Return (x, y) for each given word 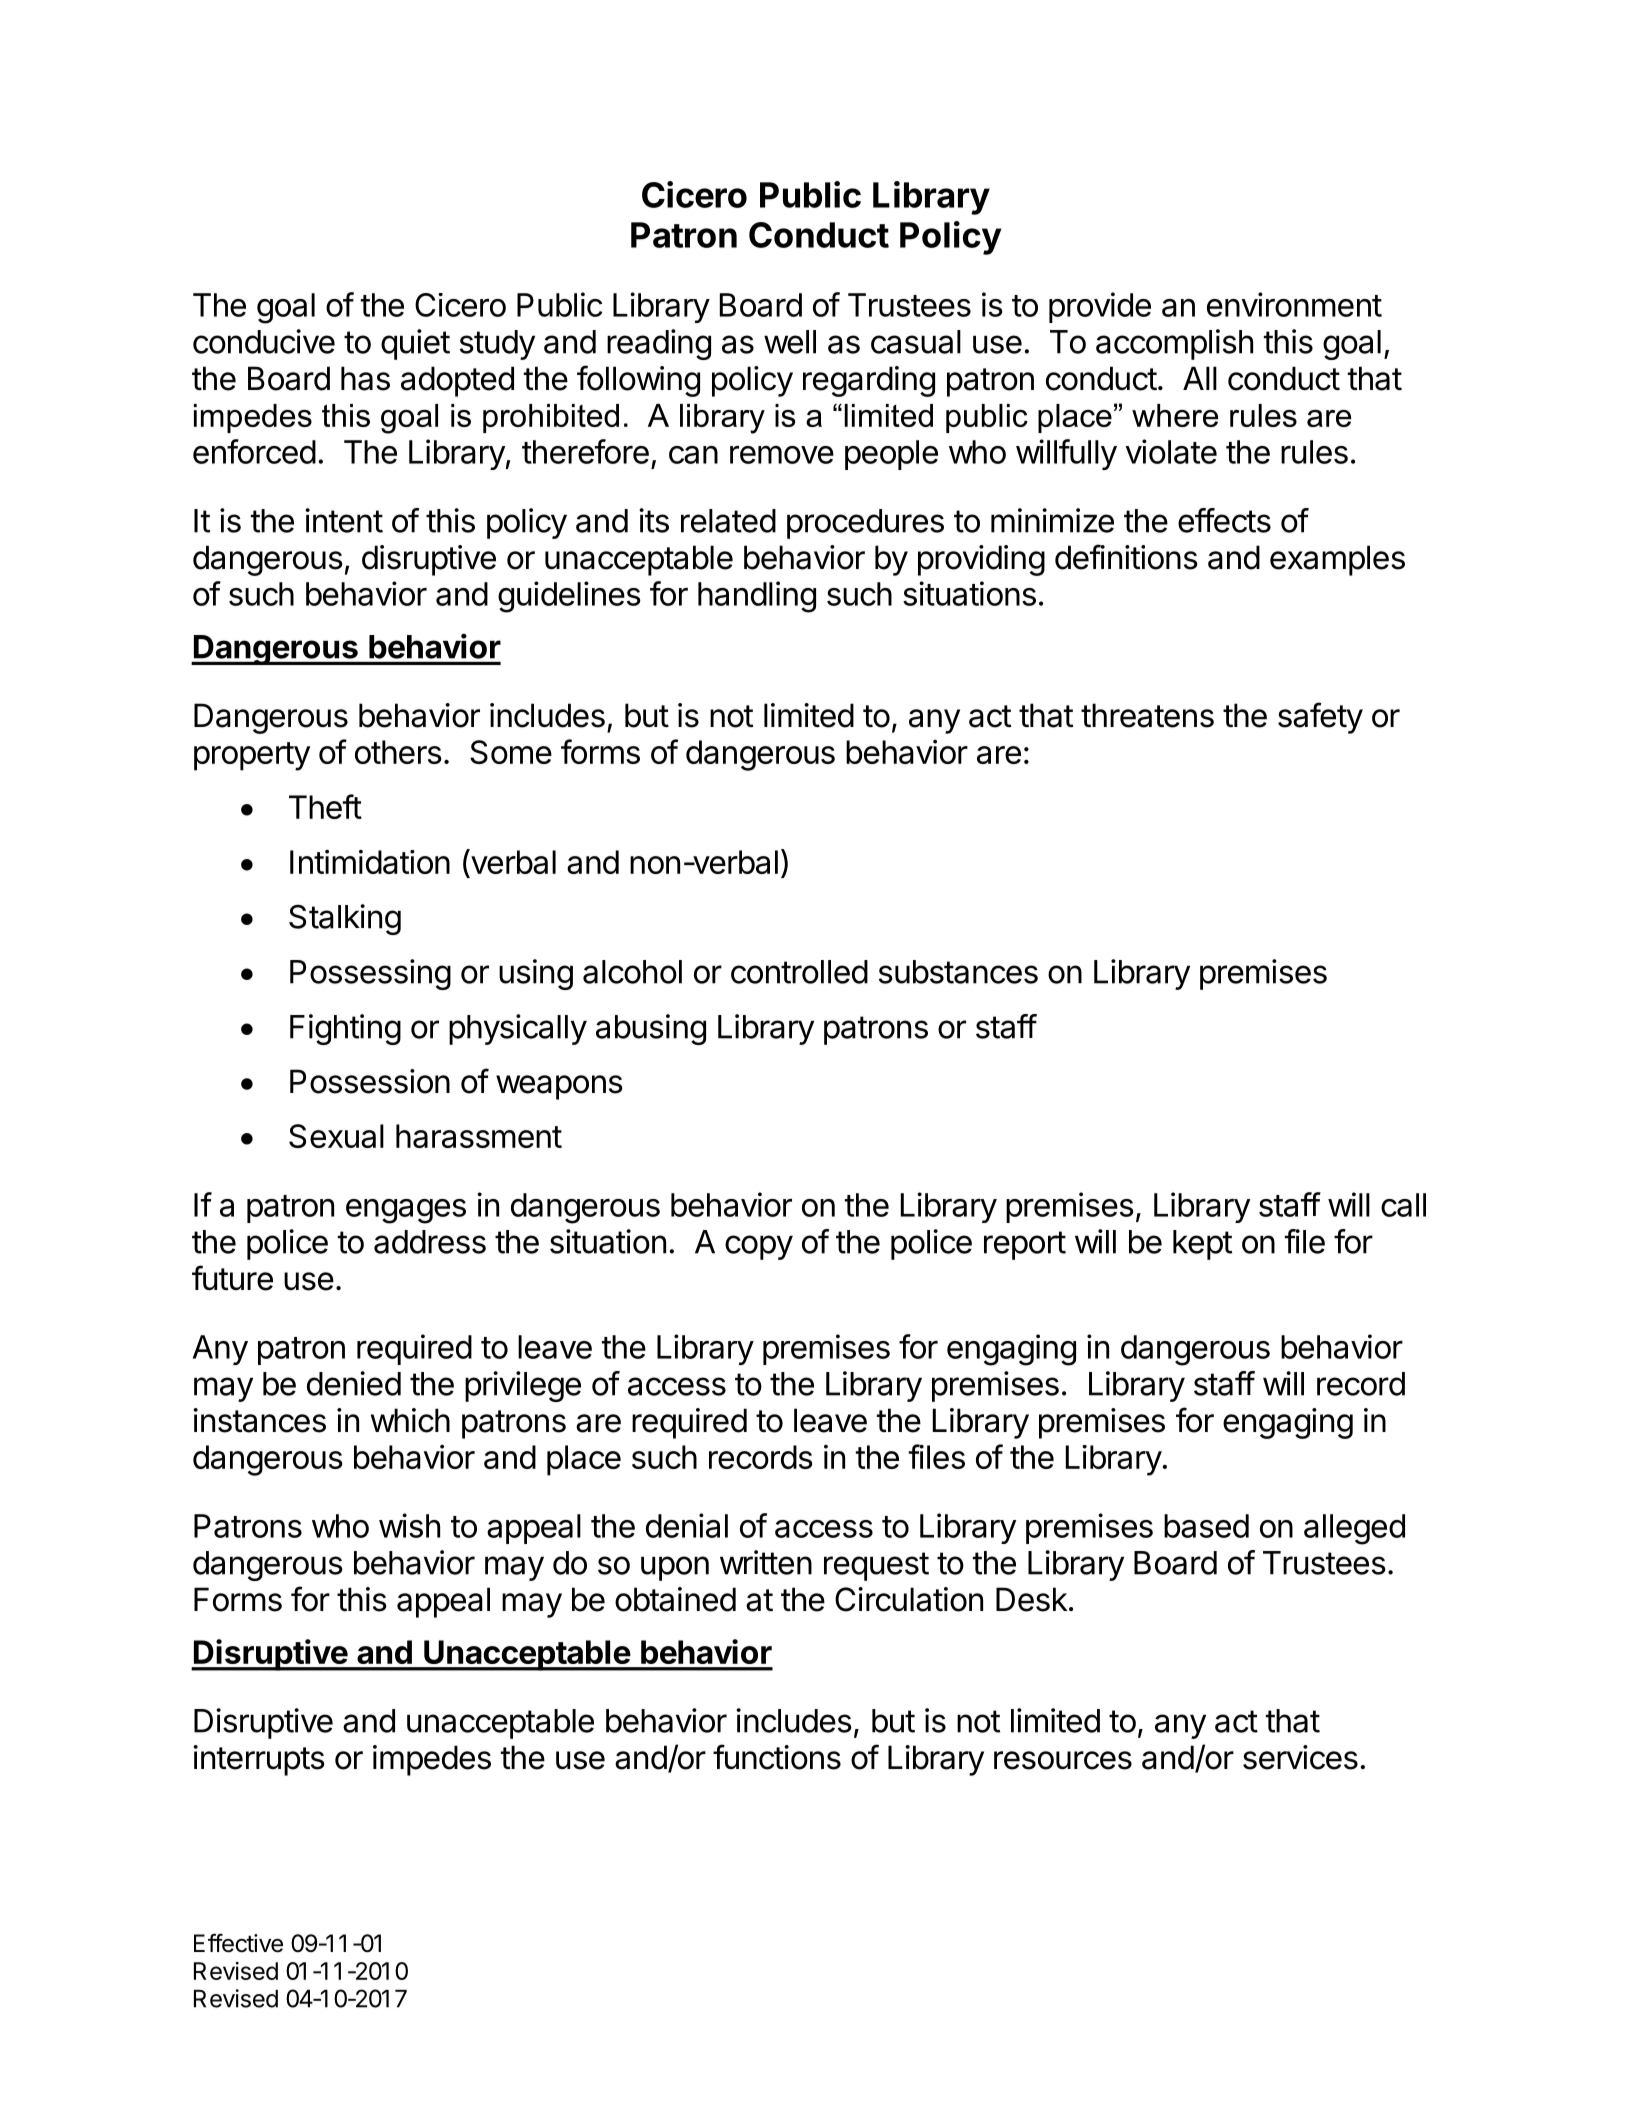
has (365, 378)
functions (777, 1757)
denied (354, 1383)
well (790, 342)
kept (1202, 1245)
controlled (799, 972)
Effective (238, 1943)
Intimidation (370, 862)
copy (759, 1247)
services (1300, 1757)
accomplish (1174, 344)
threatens (1147, 715)
